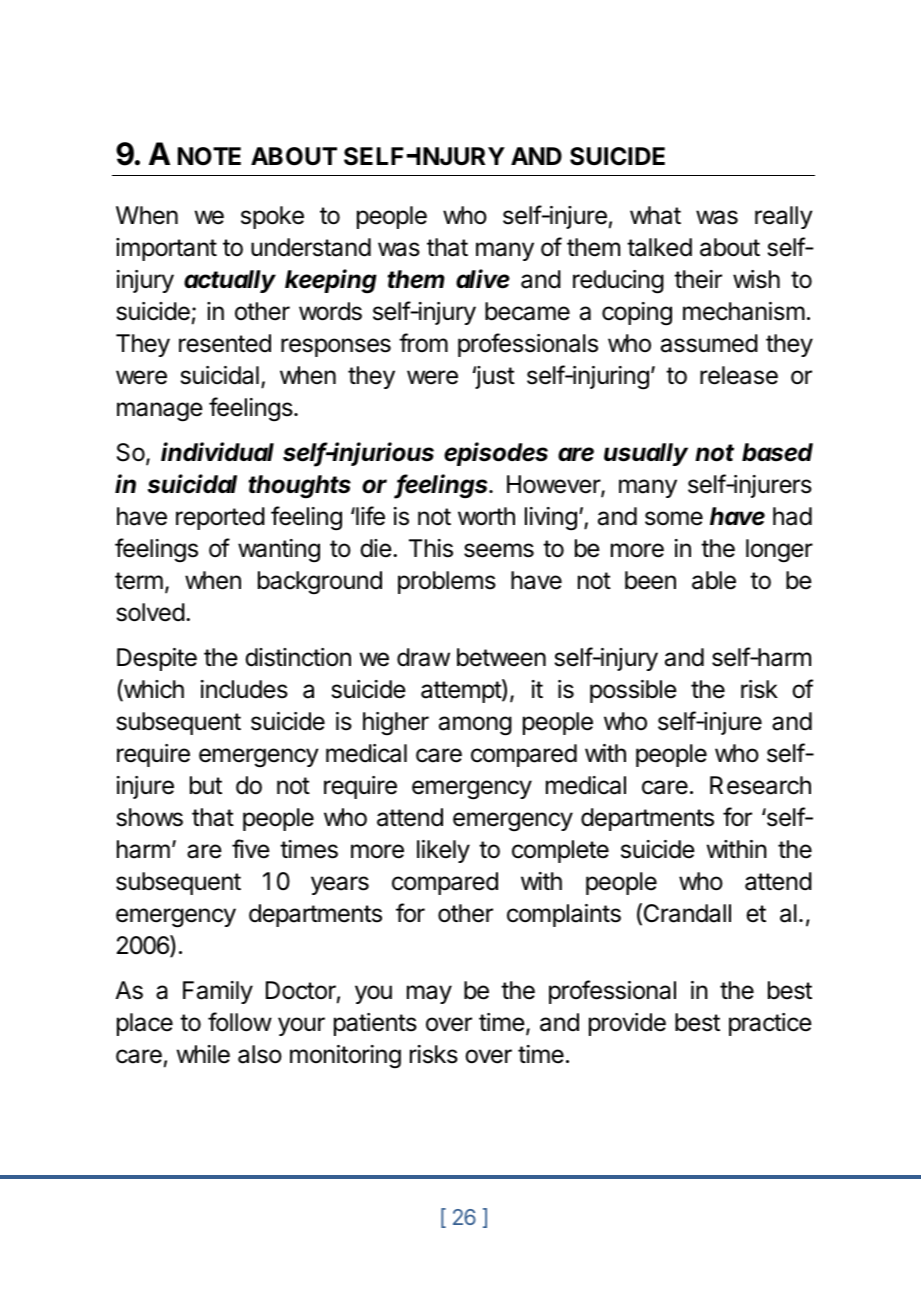 The width and height of the document is (921, 1308). I want to click on able, so click(714, 580).
